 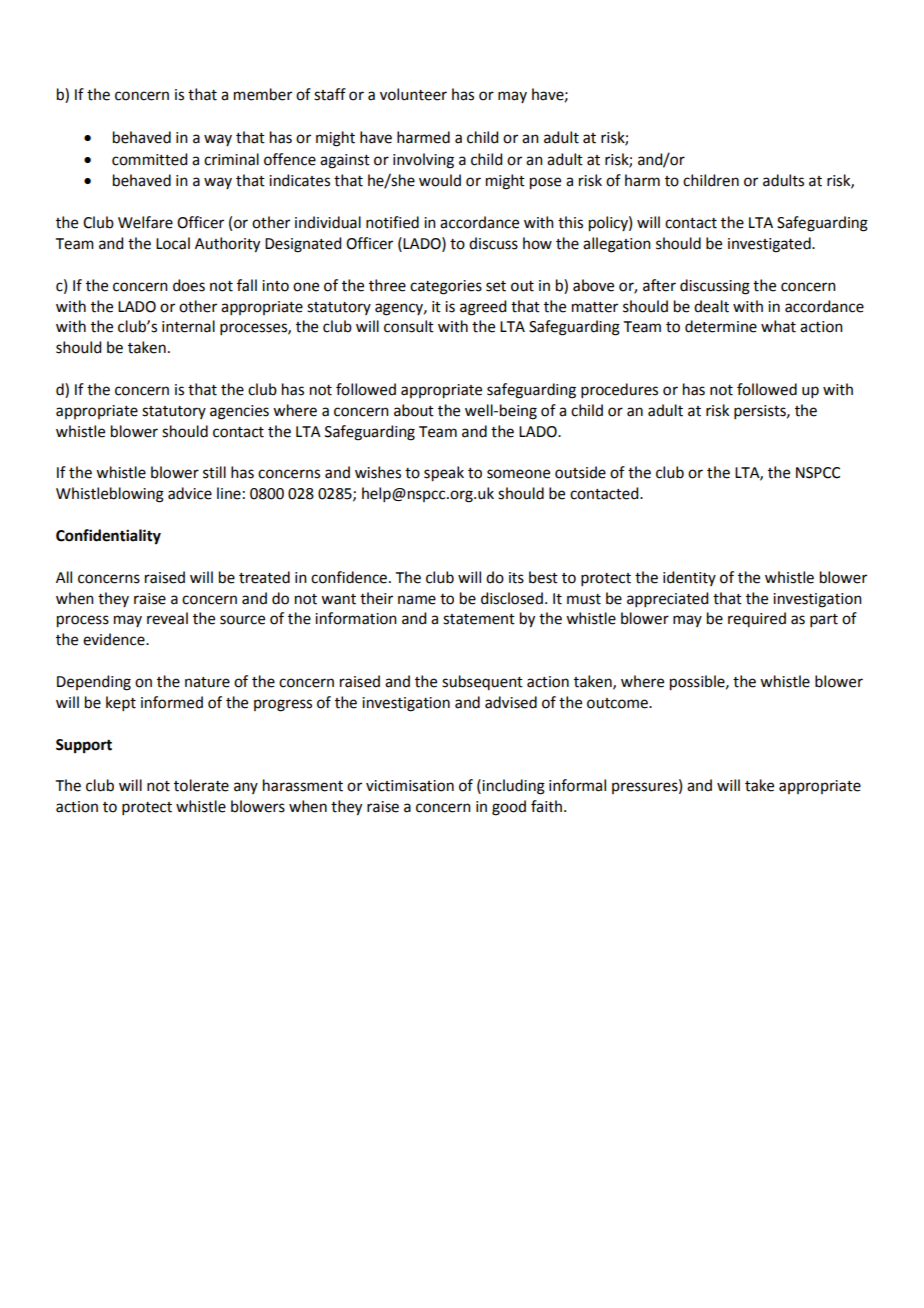 What do you see at coordinates (513, 787) in the page?
I see `including` at bounding box center [513, 787].
